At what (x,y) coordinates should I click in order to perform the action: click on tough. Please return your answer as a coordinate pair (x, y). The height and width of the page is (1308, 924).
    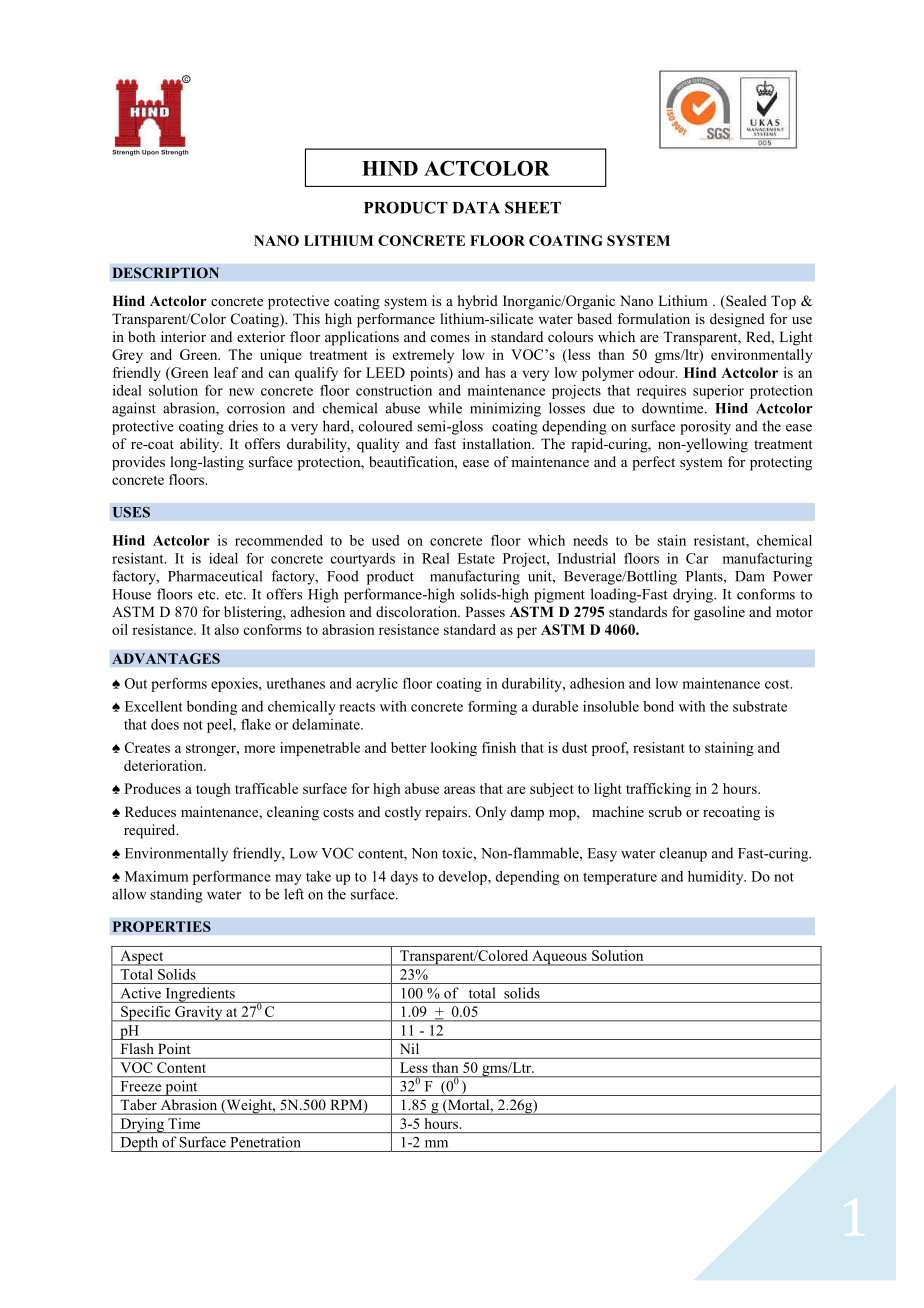
    Looking at the image, I should click on (213, 790).
